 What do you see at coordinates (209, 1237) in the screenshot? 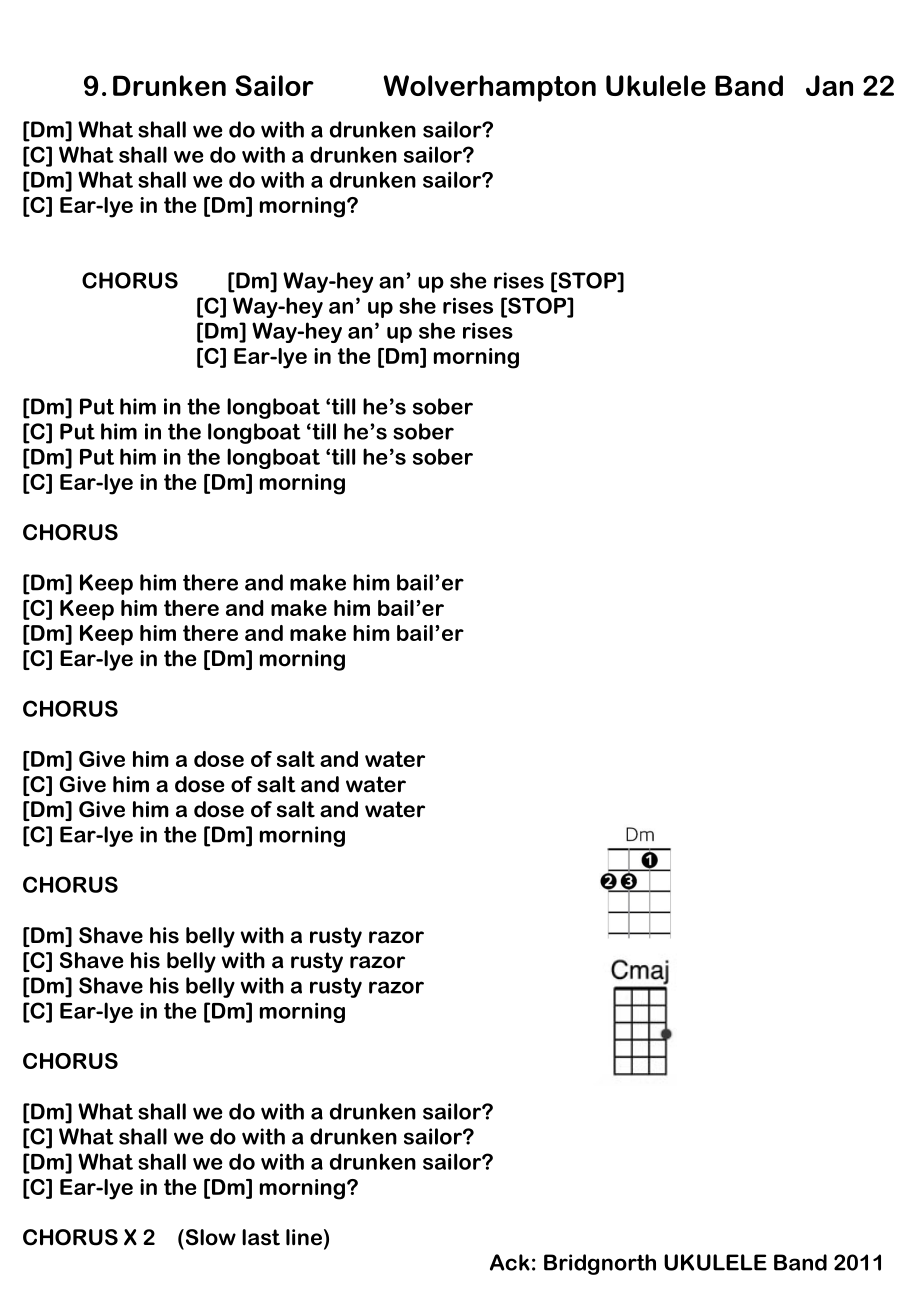
I see `Slow` at bounding box center [209, 1237].
